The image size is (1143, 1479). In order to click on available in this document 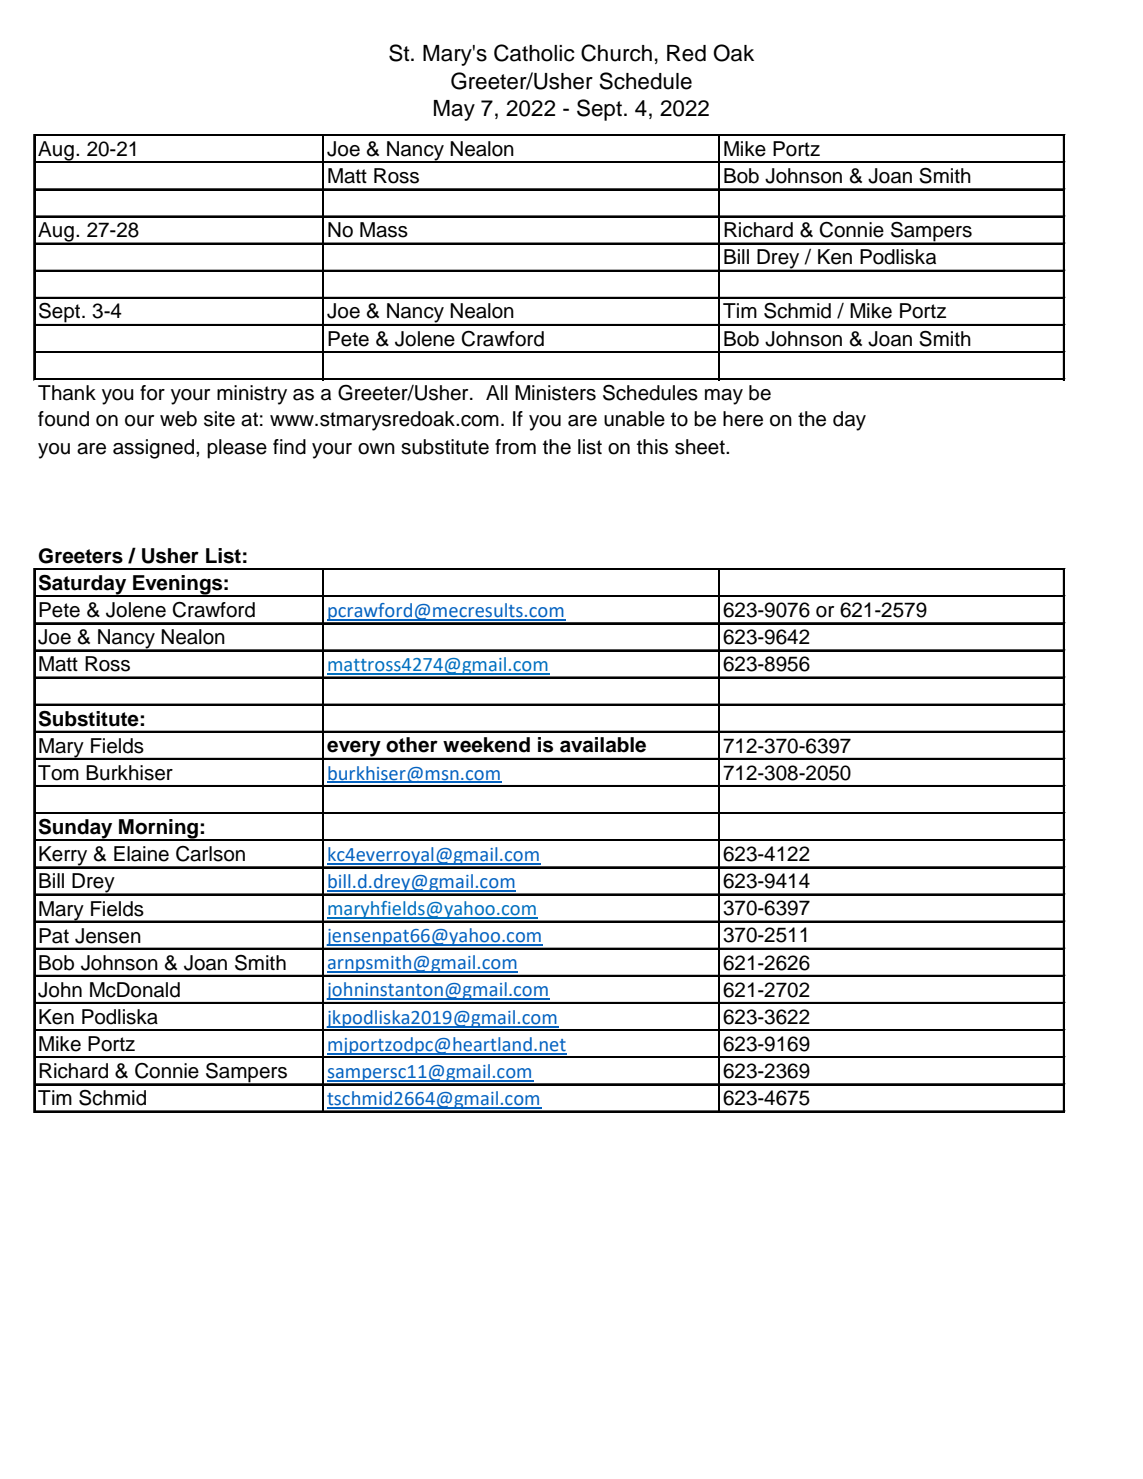, I will do `click(603, 745)`.
